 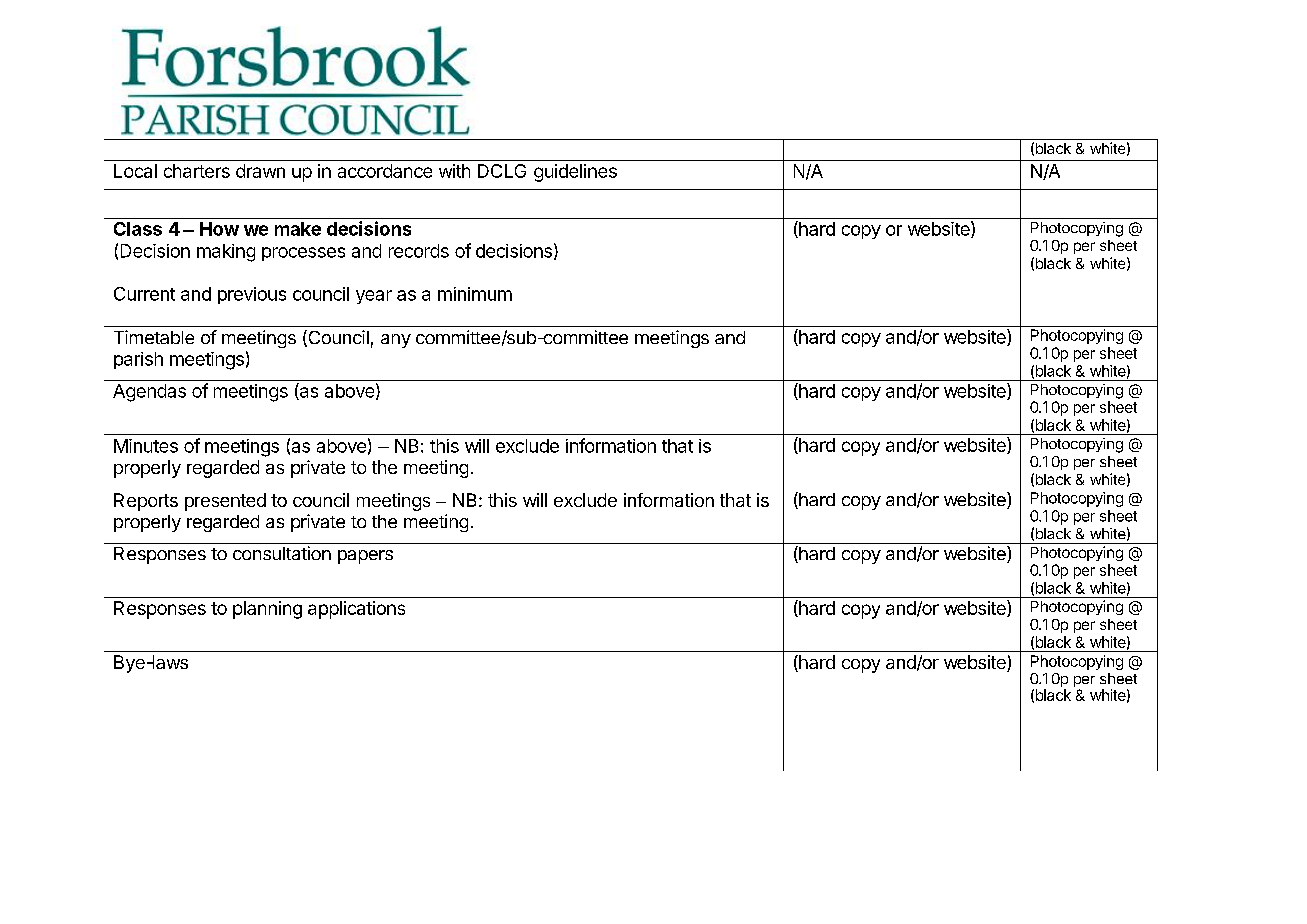 I want to click on accordance, so click(x=385, y=171).
